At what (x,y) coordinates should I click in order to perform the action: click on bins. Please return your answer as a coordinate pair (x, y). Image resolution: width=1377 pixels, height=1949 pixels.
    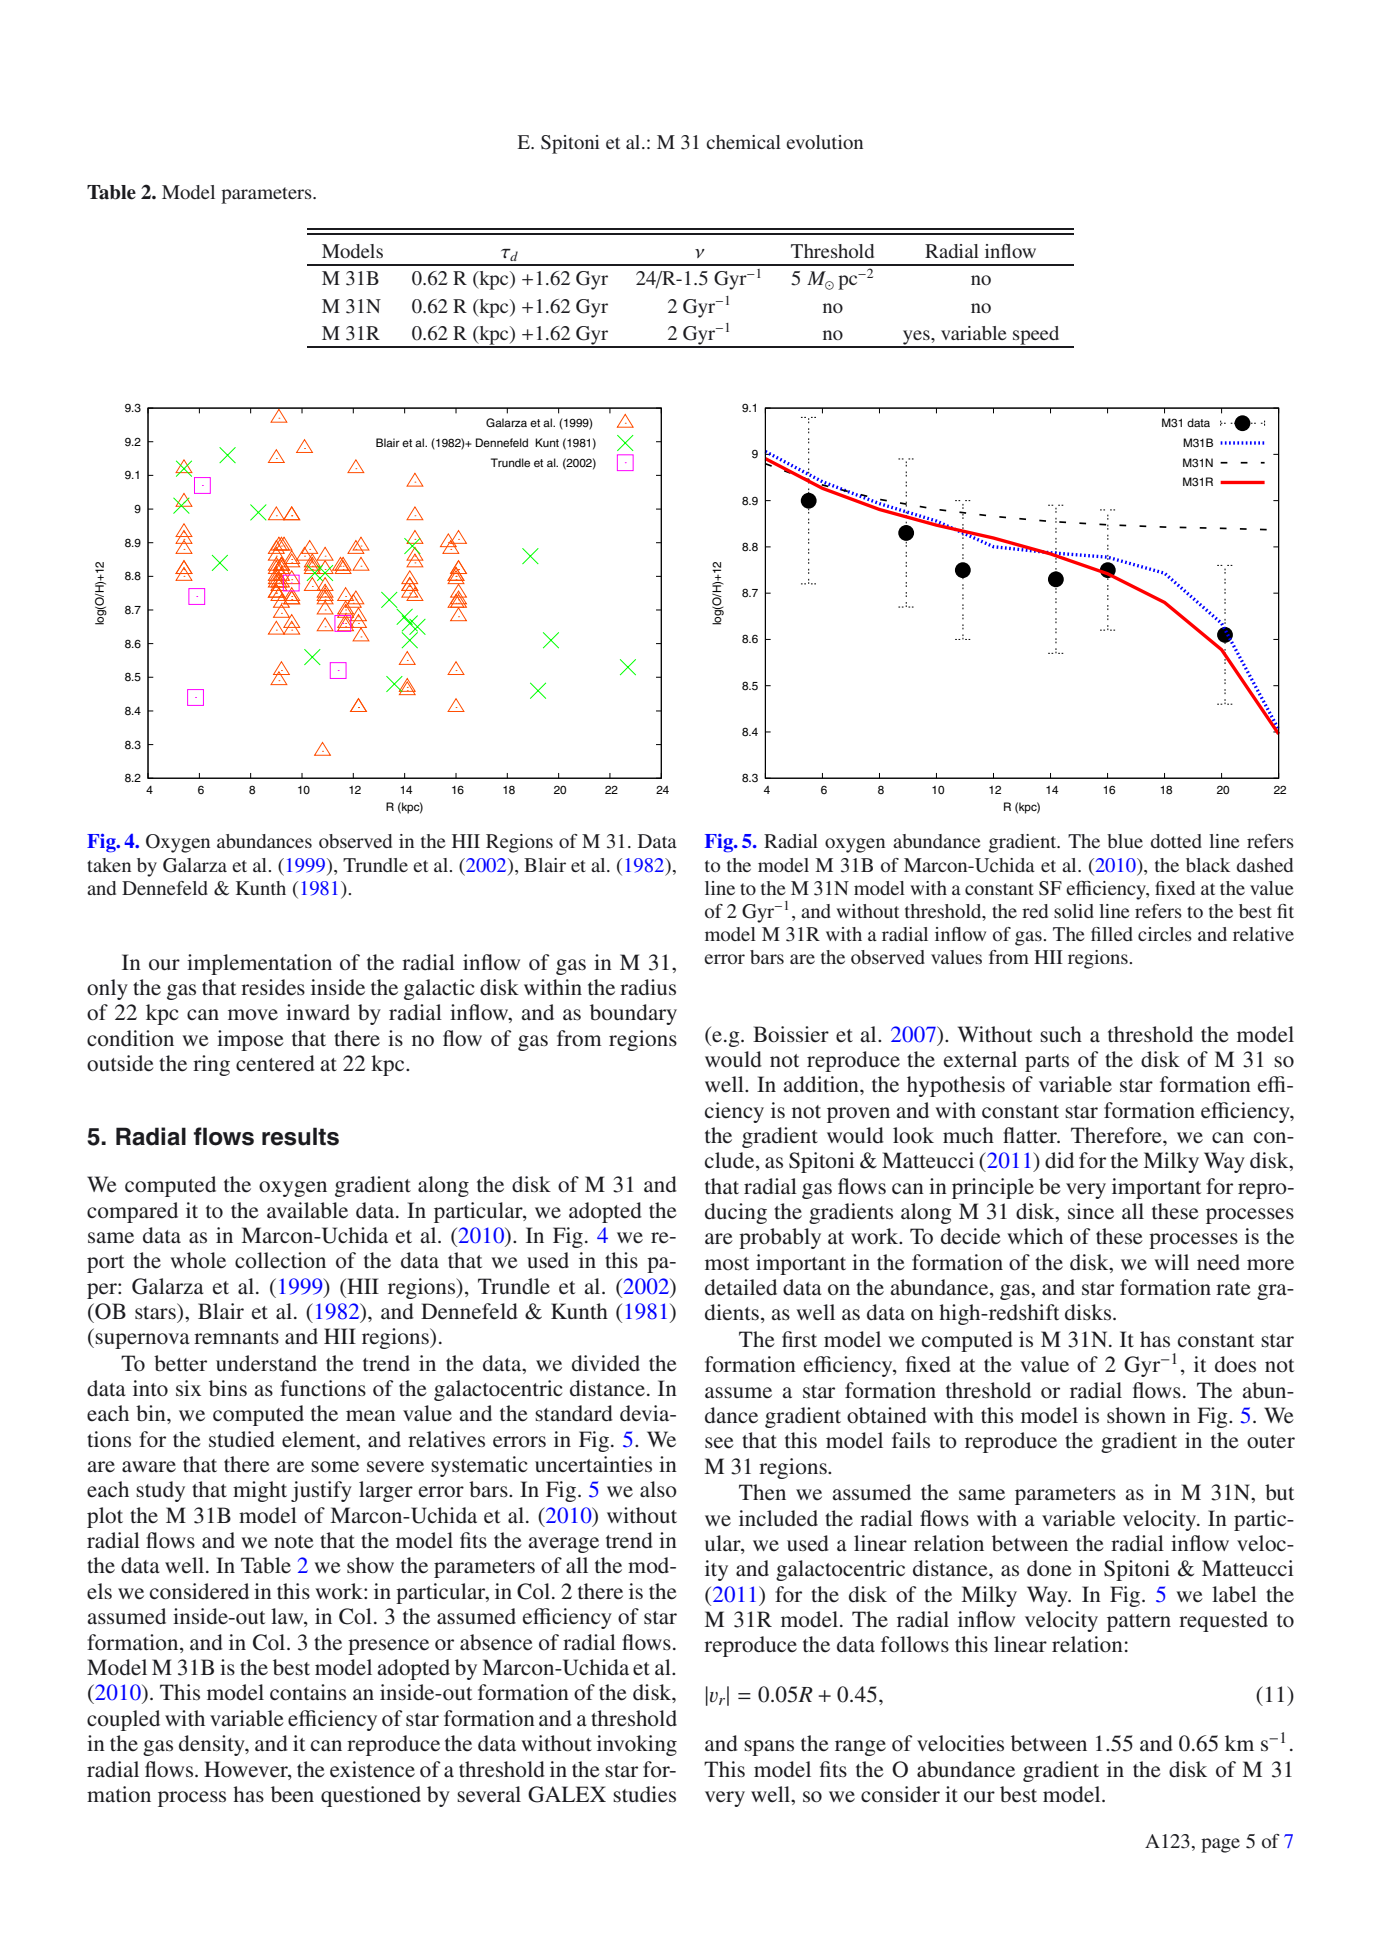
    Looking at the image, I should click on (228, 1388).
